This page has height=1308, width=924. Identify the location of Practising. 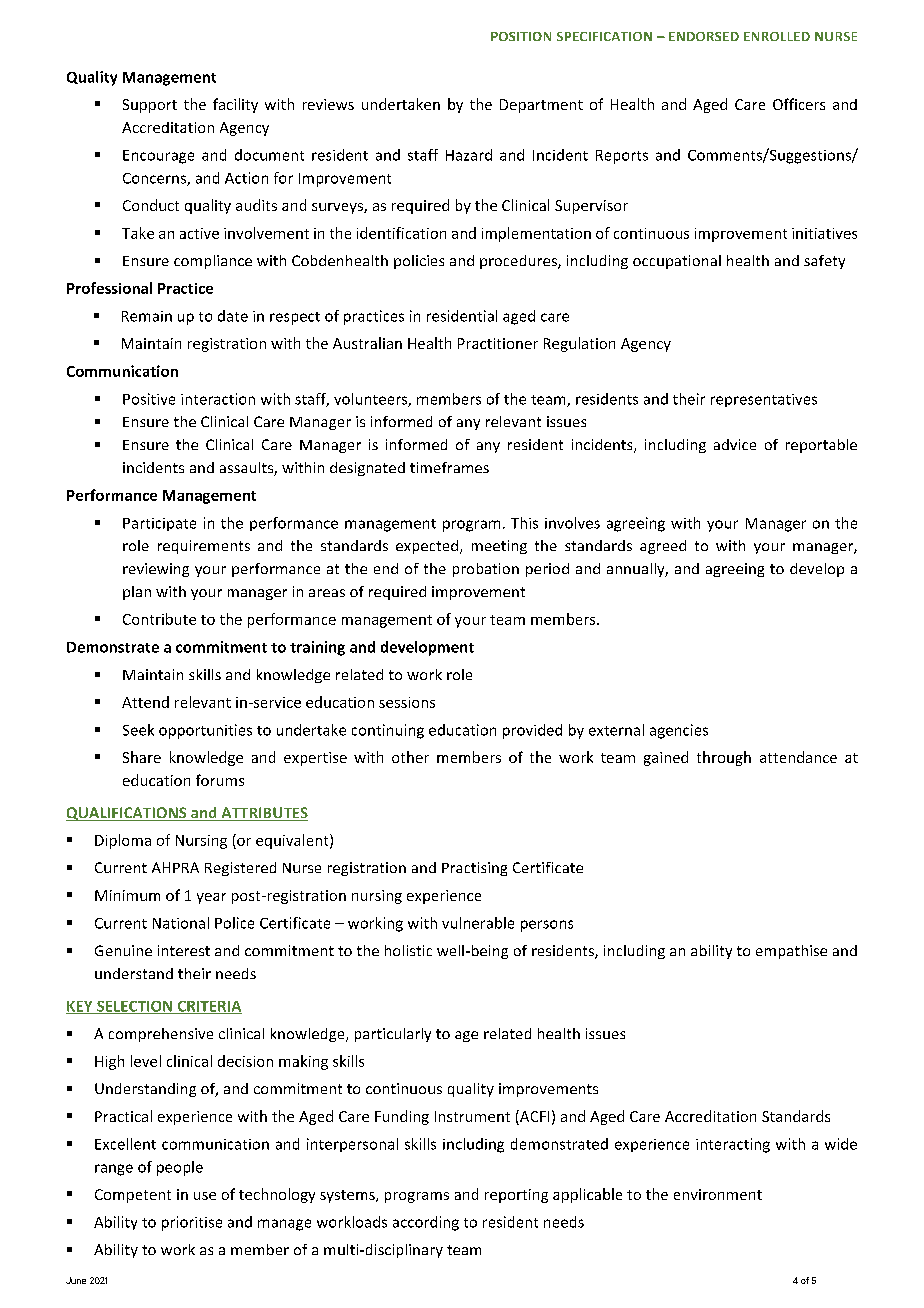
(474, 869).
